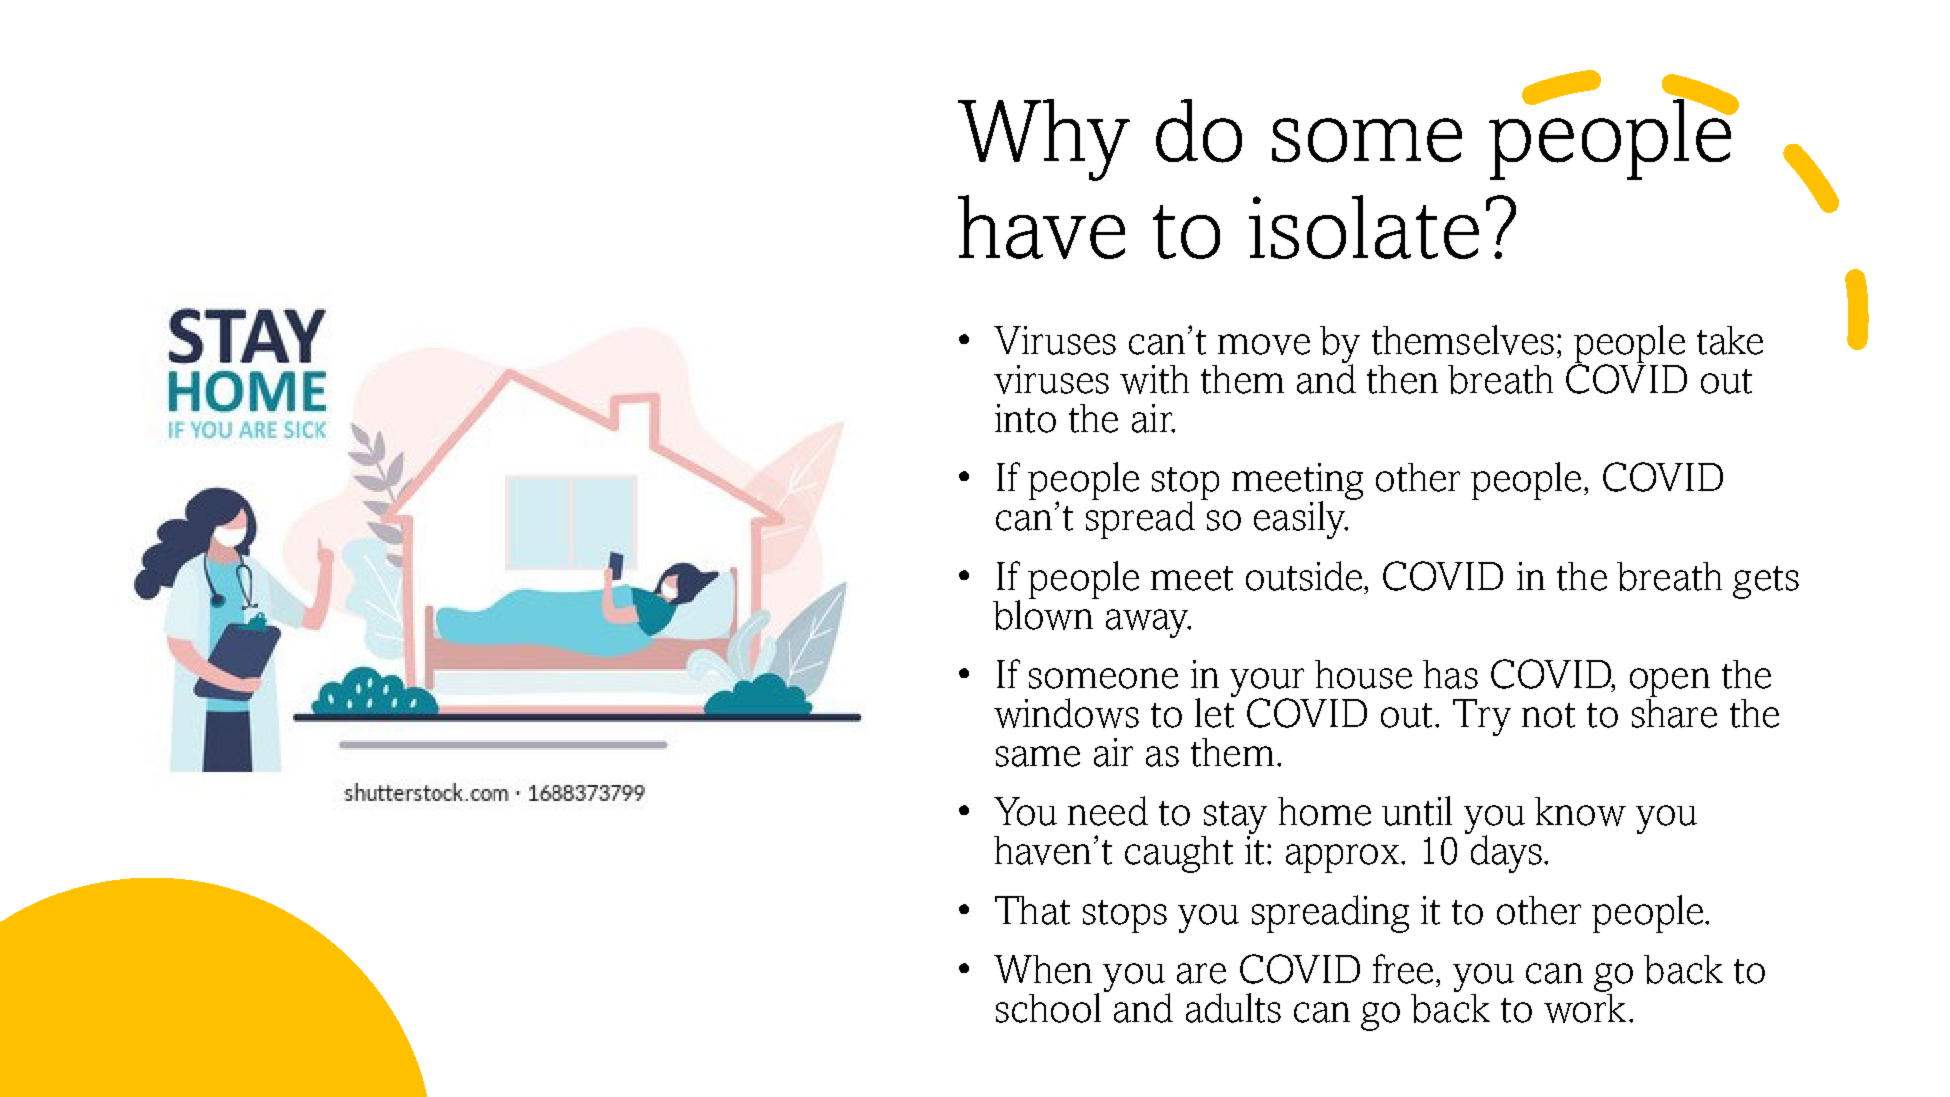 The height and width of the image is (1097, 1950). What do you see at coordinates (1108, 811) in the image?
I see `need` at bounding box center [1108, 811].
